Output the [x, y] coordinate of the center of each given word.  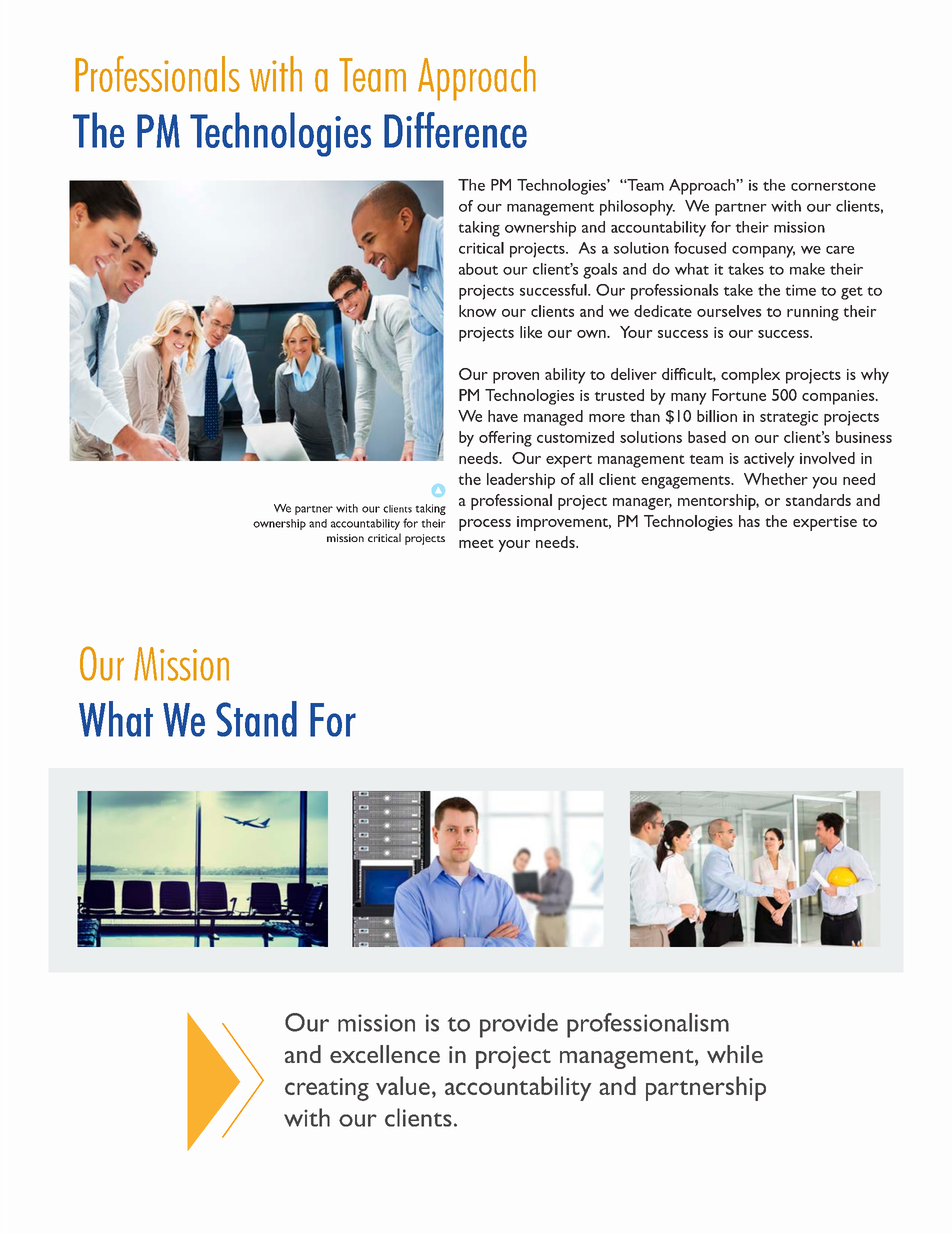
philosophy [637, 208]
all [586, 479]
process [485, 525]
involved [827, 458]
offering [505, 439]
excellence [385, 1054]
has [749, 521]
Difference [455, 130]
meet [476, 543]
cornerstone [833, 186]
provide [519, 1025]
